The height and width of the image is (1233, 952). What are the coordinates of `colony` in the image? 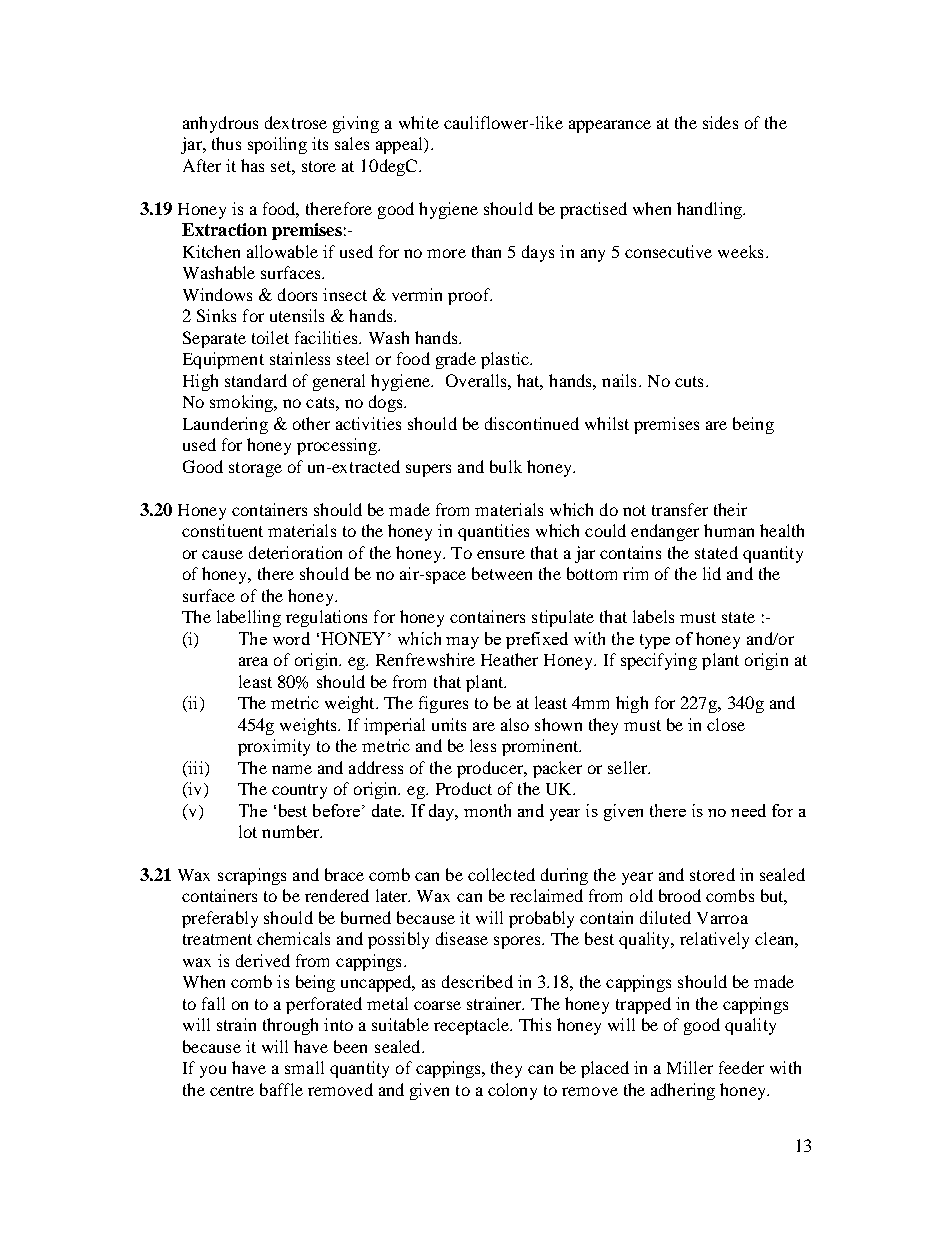 It's located at (512, 1091).
